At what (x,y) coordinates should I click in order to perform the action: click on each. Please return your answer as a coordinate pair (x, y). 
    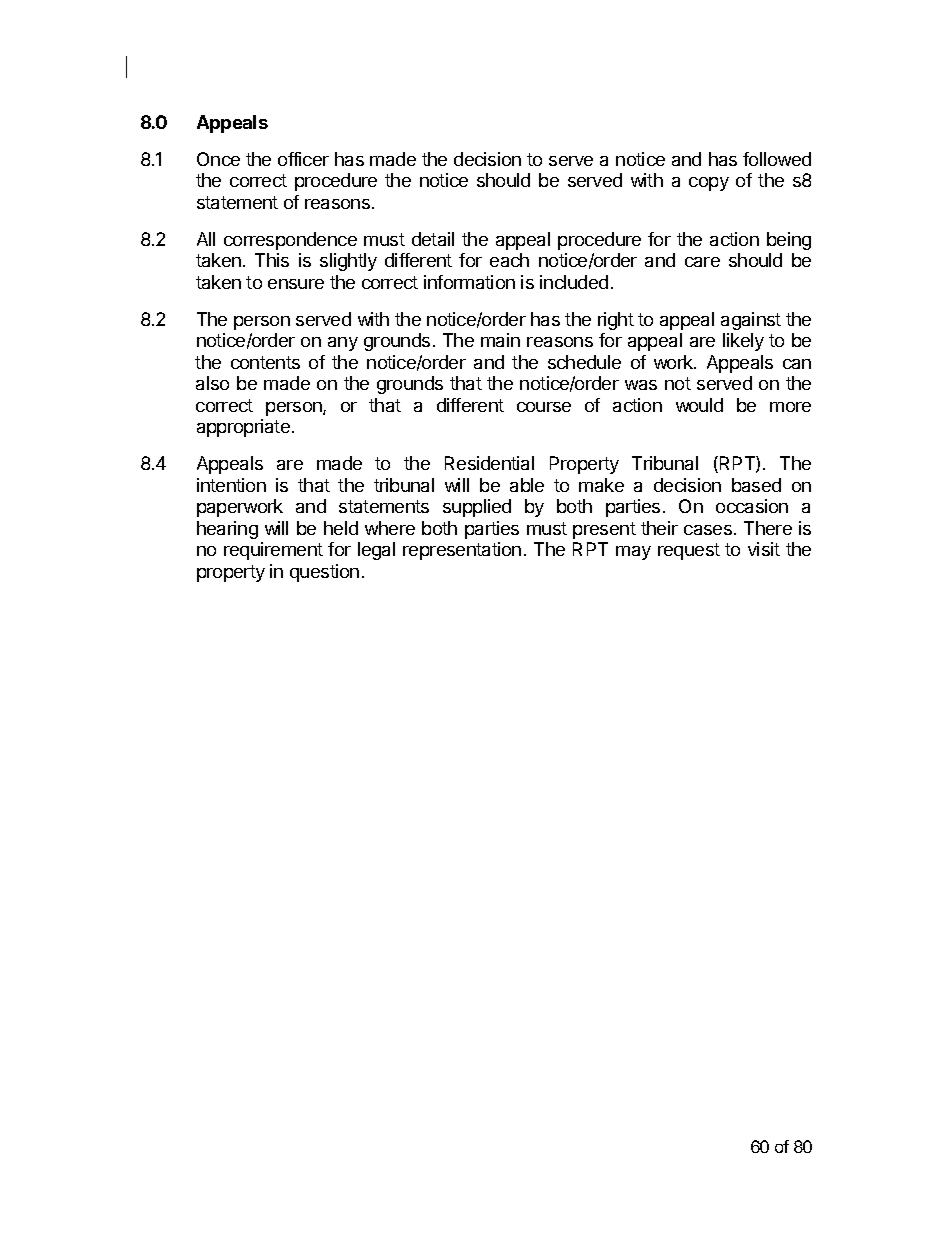
    Looking at the image, I should click on (509, 260).
